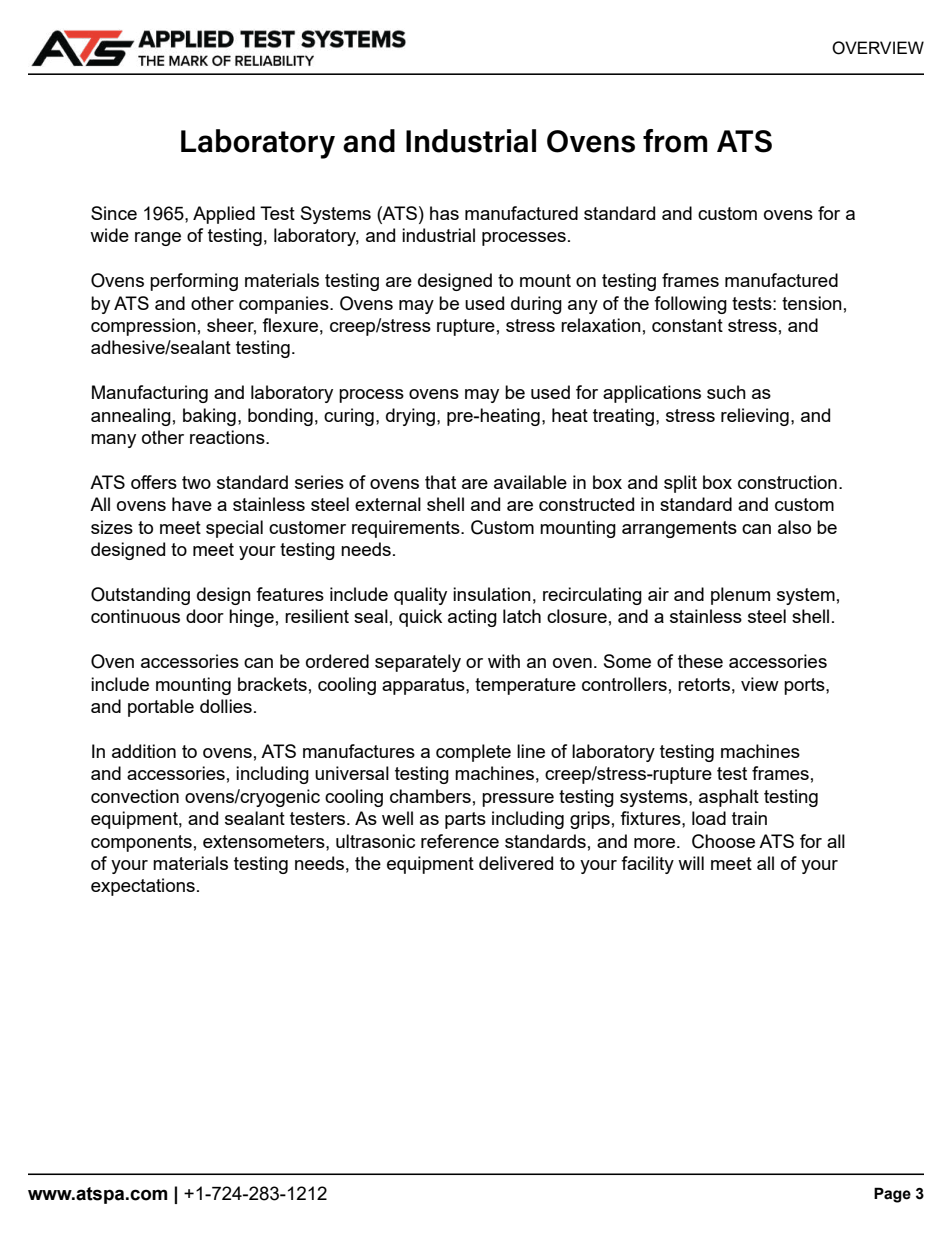 The height and width of the document is (1233, 952). What do you see at coordinates (892, 1195) in the document?
I see `Page` at bounding box center [892, 1195].
